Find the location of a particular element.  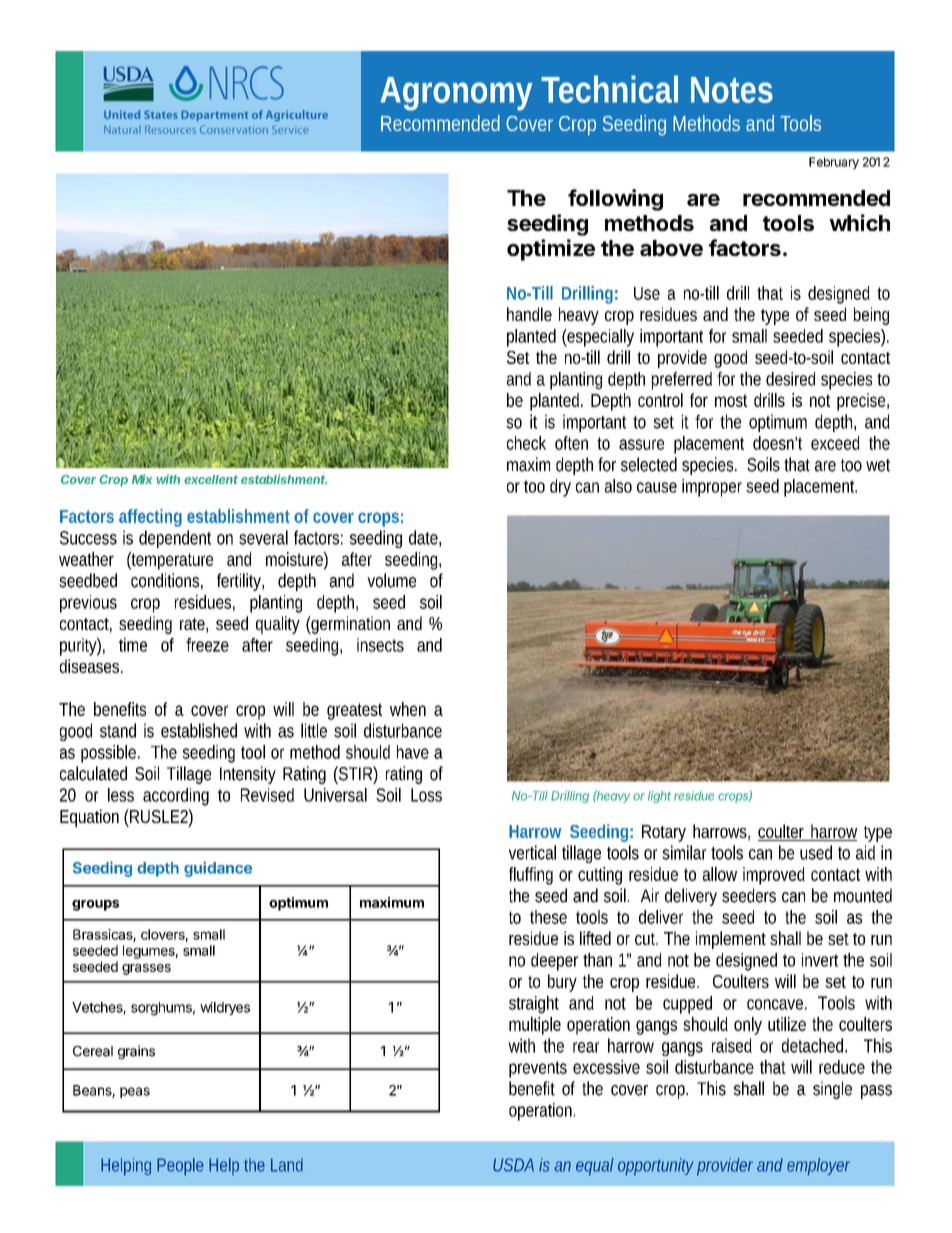

Loss is located at coordinates (426, 795).
